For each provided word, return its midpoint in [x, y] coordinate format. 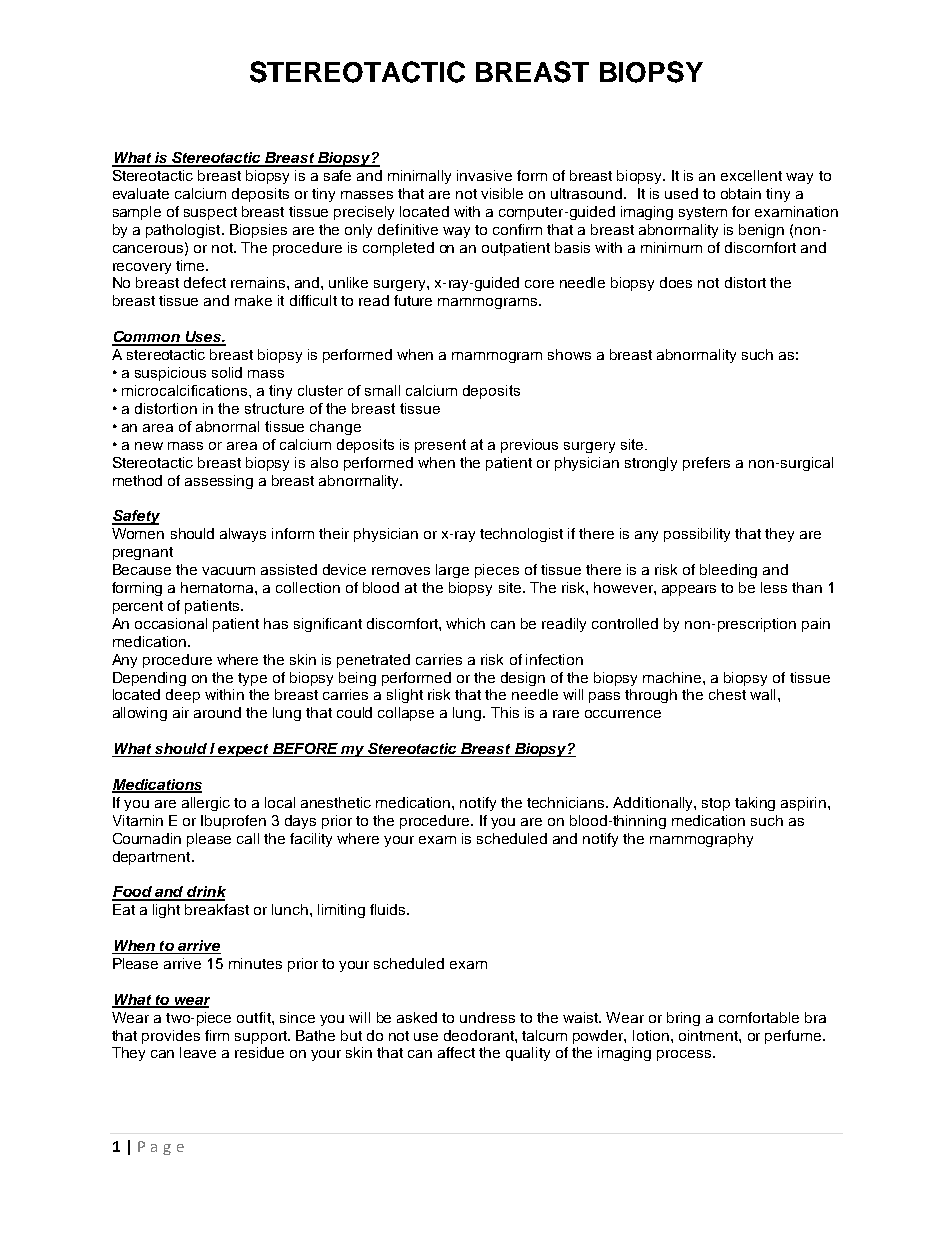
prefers [706, 464]
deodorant [480, 1035]
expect [244, 750]
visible [502, 193]
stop [716, 804]
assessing [219, 482]
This [505, 712]
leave [198, 1052]
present [440, 446]
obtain [741, 193]
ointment [709, 1035]
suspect [210, 213]
